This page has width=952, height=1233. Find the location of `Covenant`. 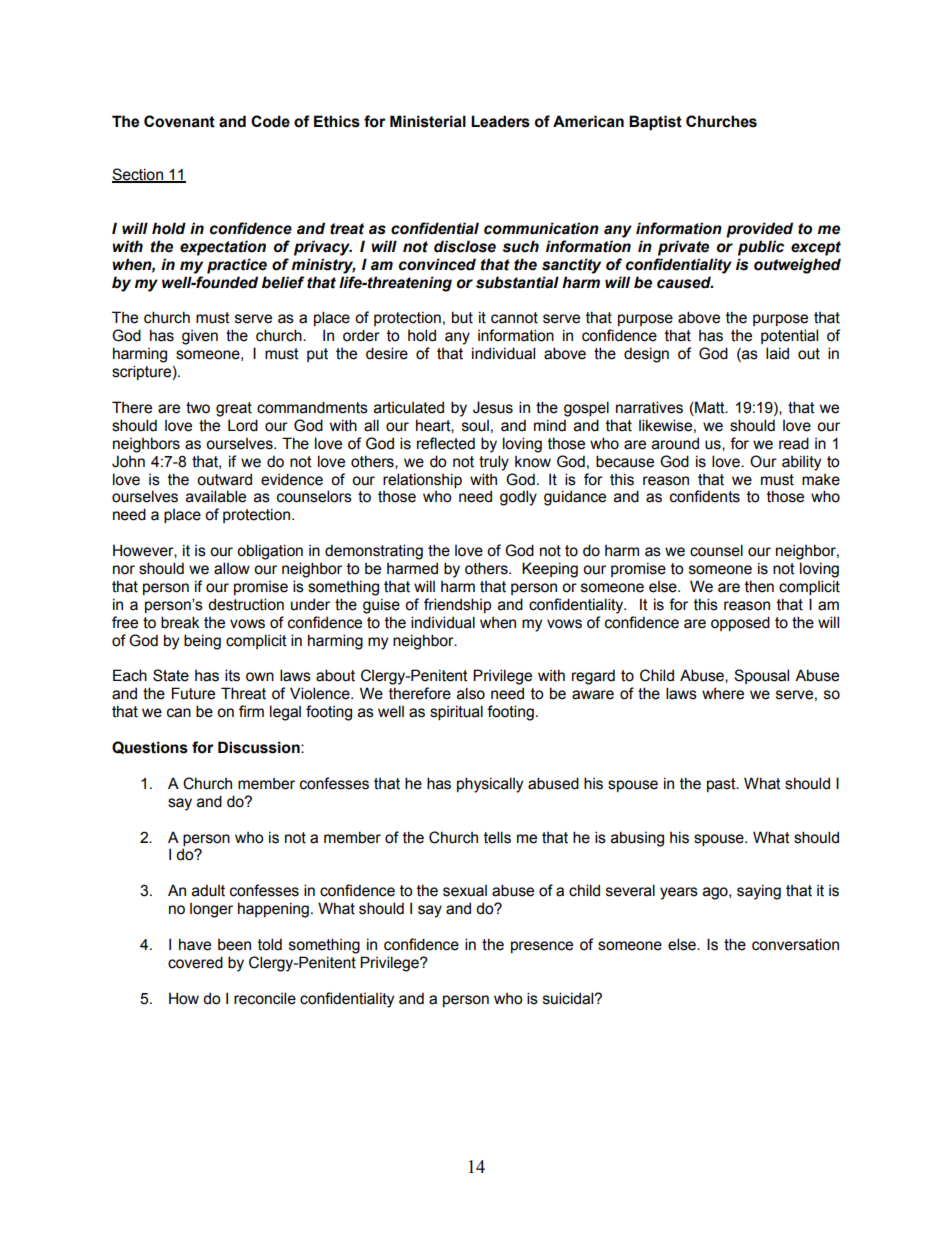

Covenant is located at coordinates (179, 121).
